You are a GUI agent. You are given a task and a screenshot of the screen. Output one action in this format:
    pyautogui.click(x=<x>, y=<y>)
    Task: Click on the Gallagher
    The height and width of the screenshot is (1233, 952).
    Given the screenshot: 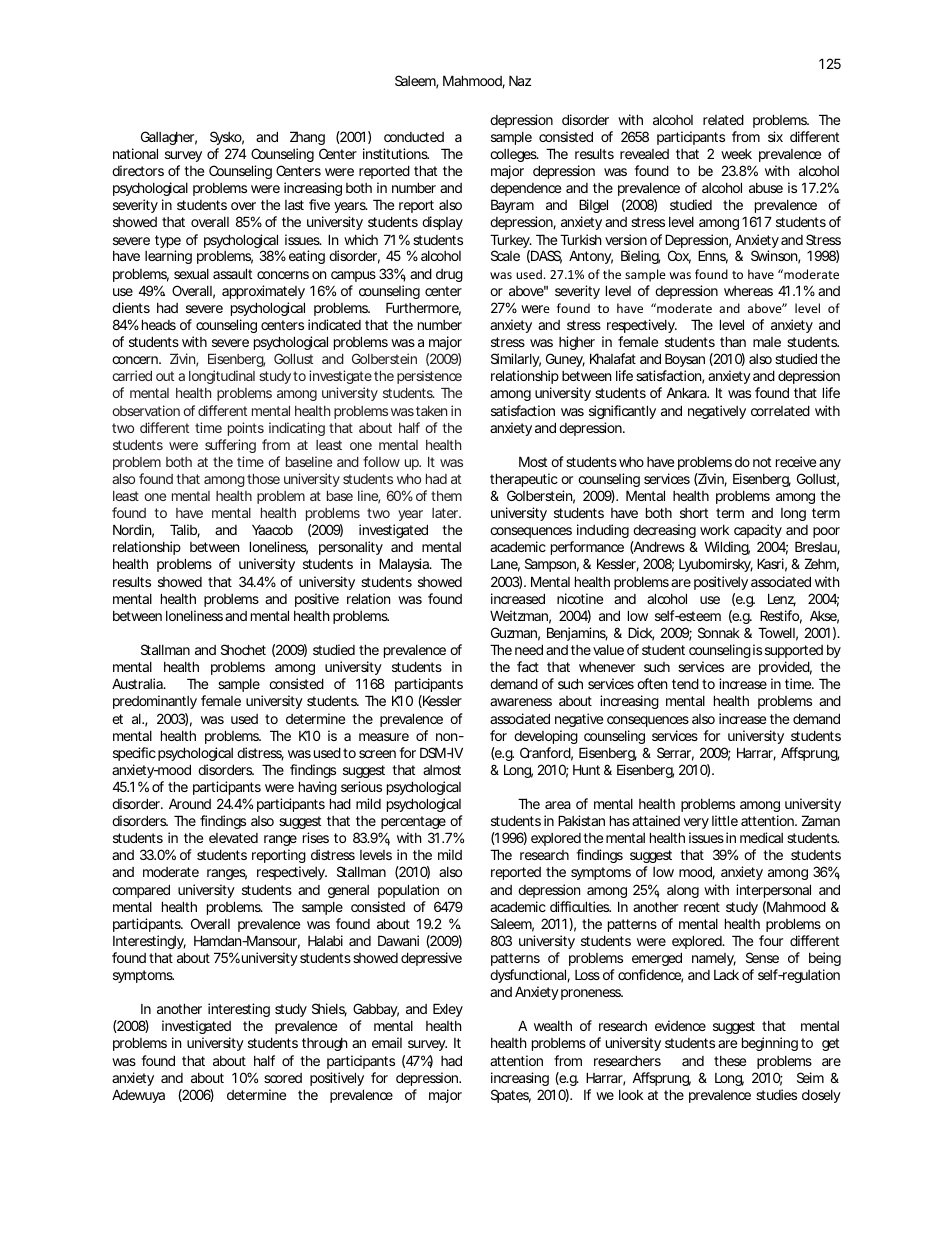 What is the action you would take?
    pyautogui.click(x=169, y=138)
